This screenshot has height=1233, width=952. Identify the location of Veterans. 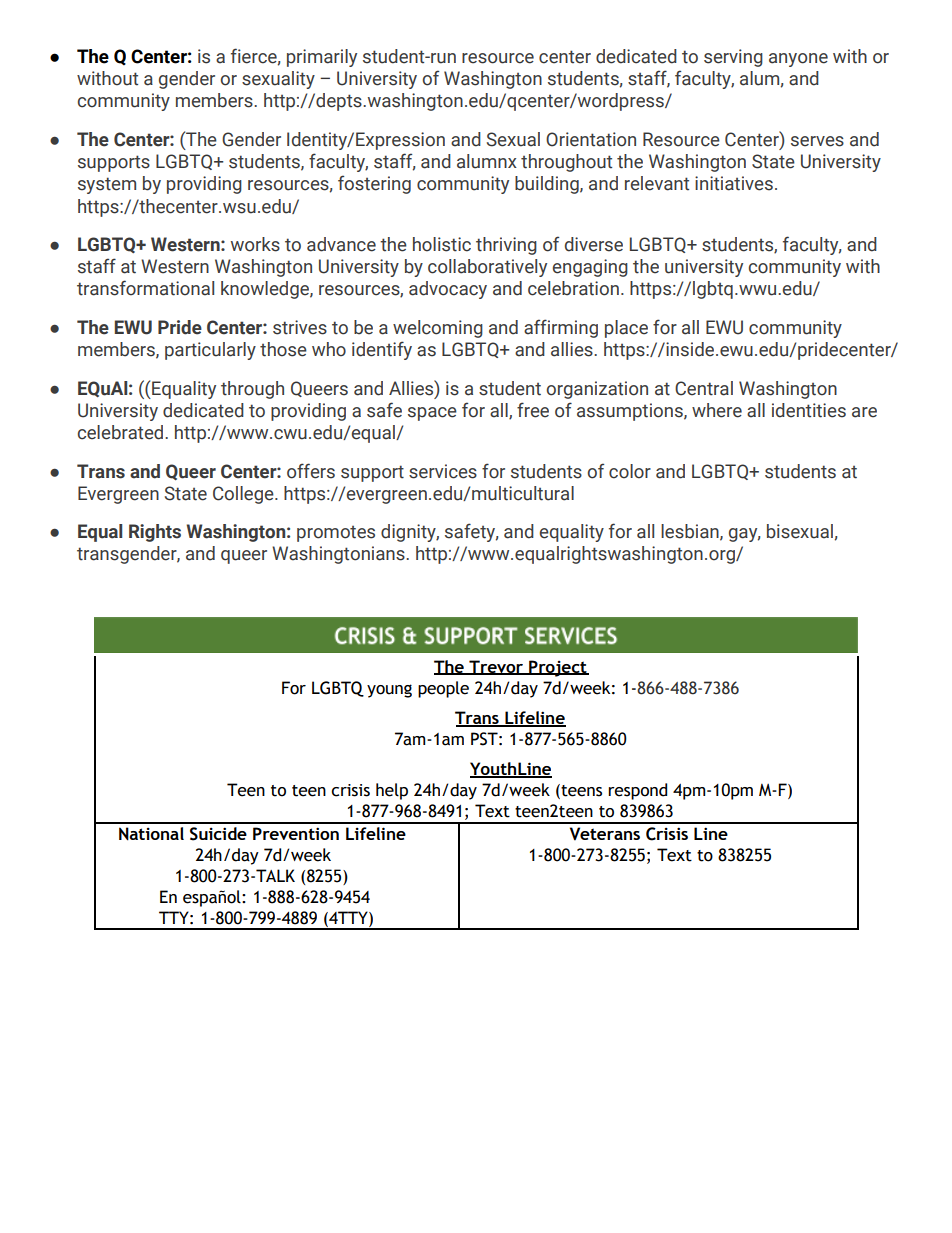
(605, 834).
